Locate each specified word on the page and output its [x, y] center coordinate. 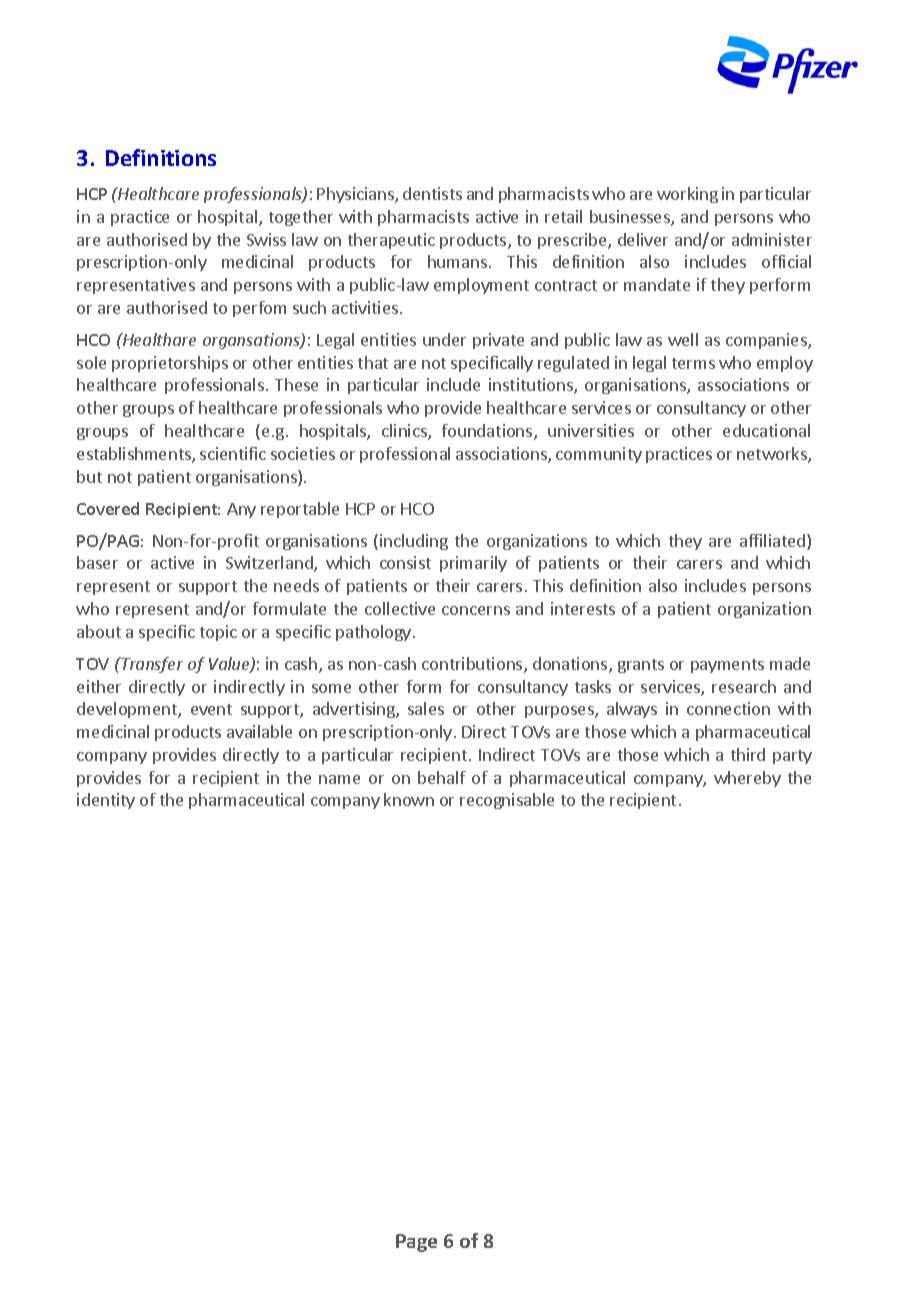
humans [457, 261]
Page [416, 1243]
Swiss [266, 239]
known [409, 799]
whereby [747, 779]
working [687, 195]
